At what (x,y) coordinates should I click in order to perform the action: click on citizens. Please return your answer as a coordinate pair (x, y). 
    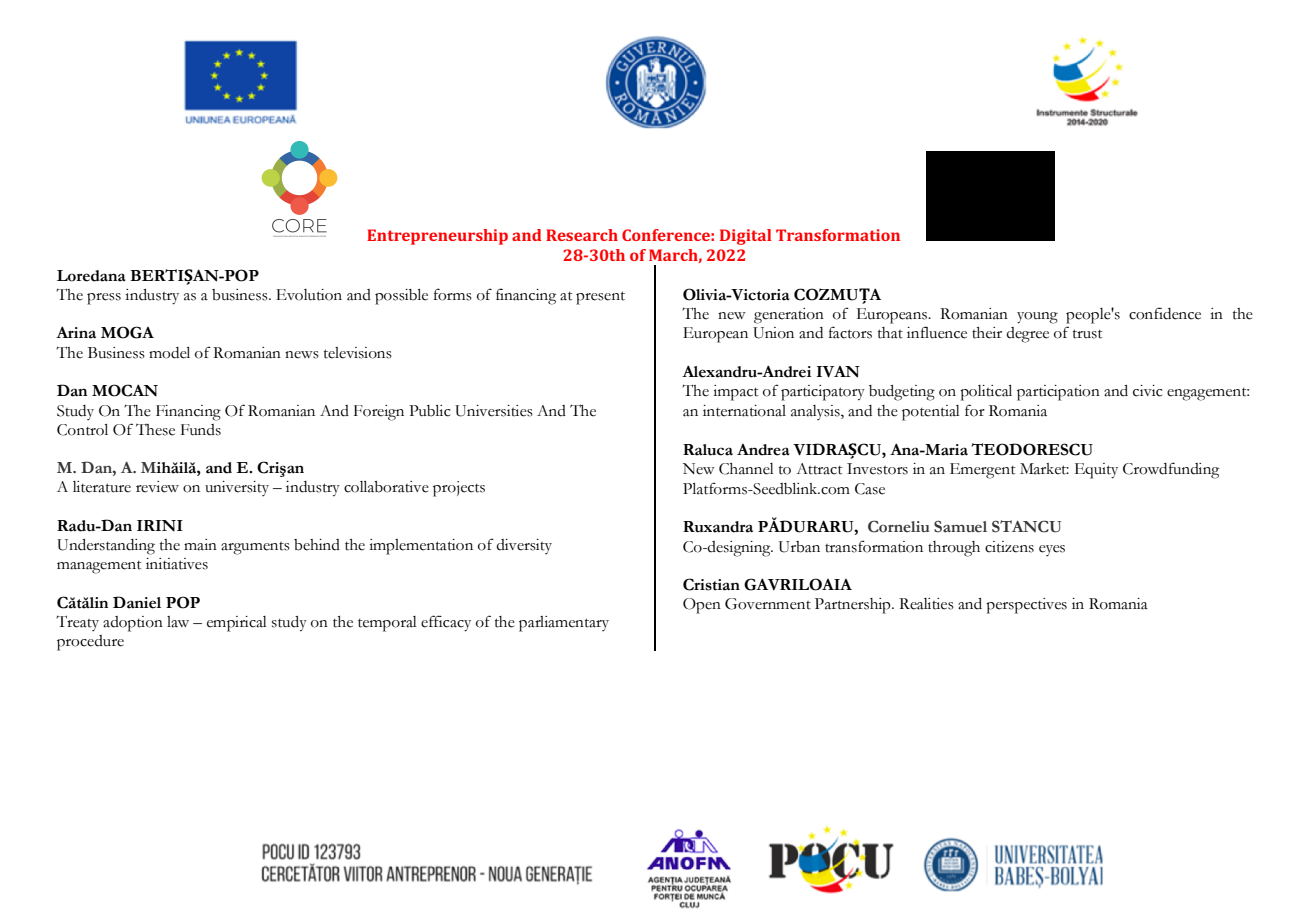
    Looking at the image, I should click on (1009, 547).
